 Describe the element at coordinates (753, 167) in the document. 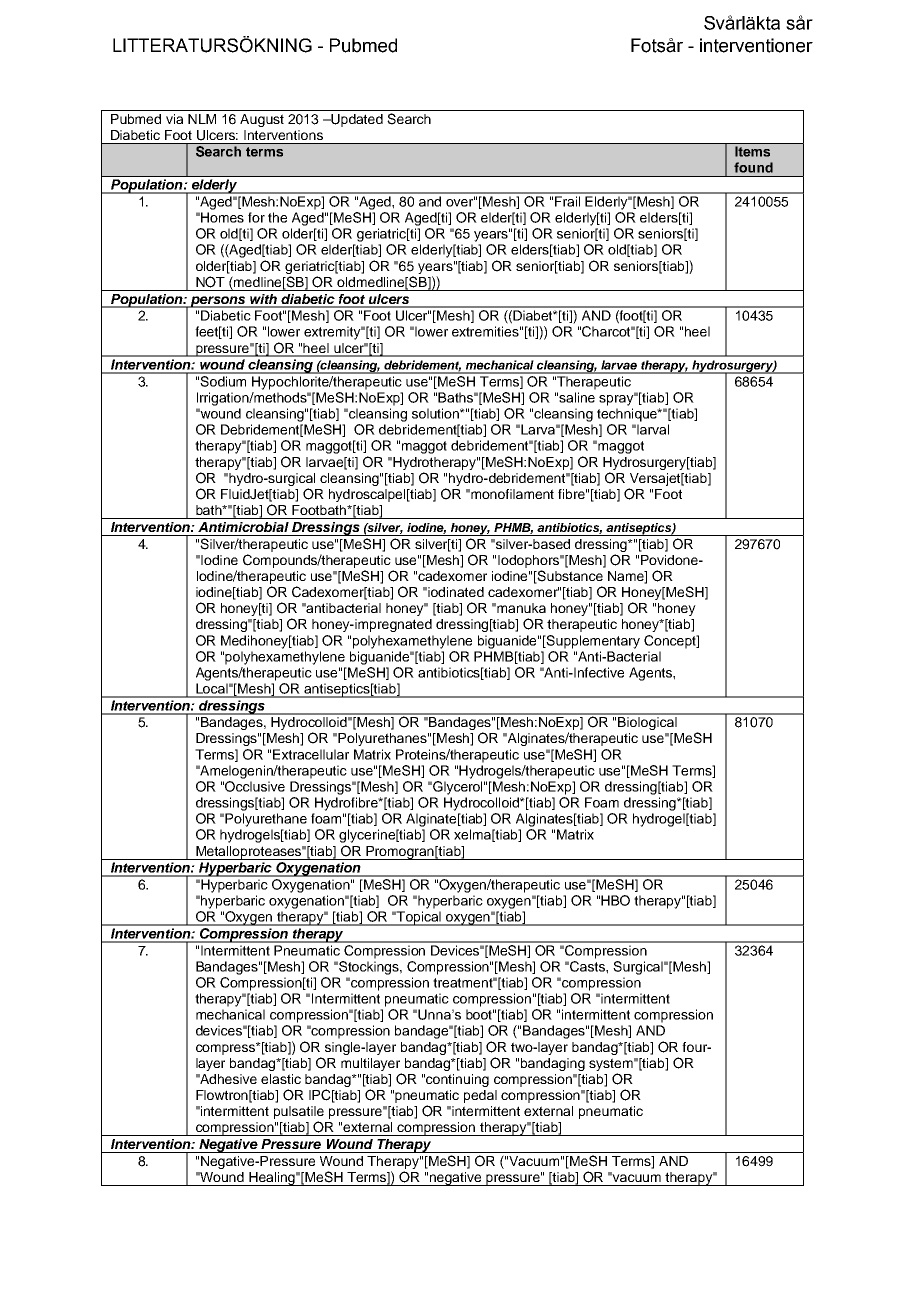

I see `found` at that location.
